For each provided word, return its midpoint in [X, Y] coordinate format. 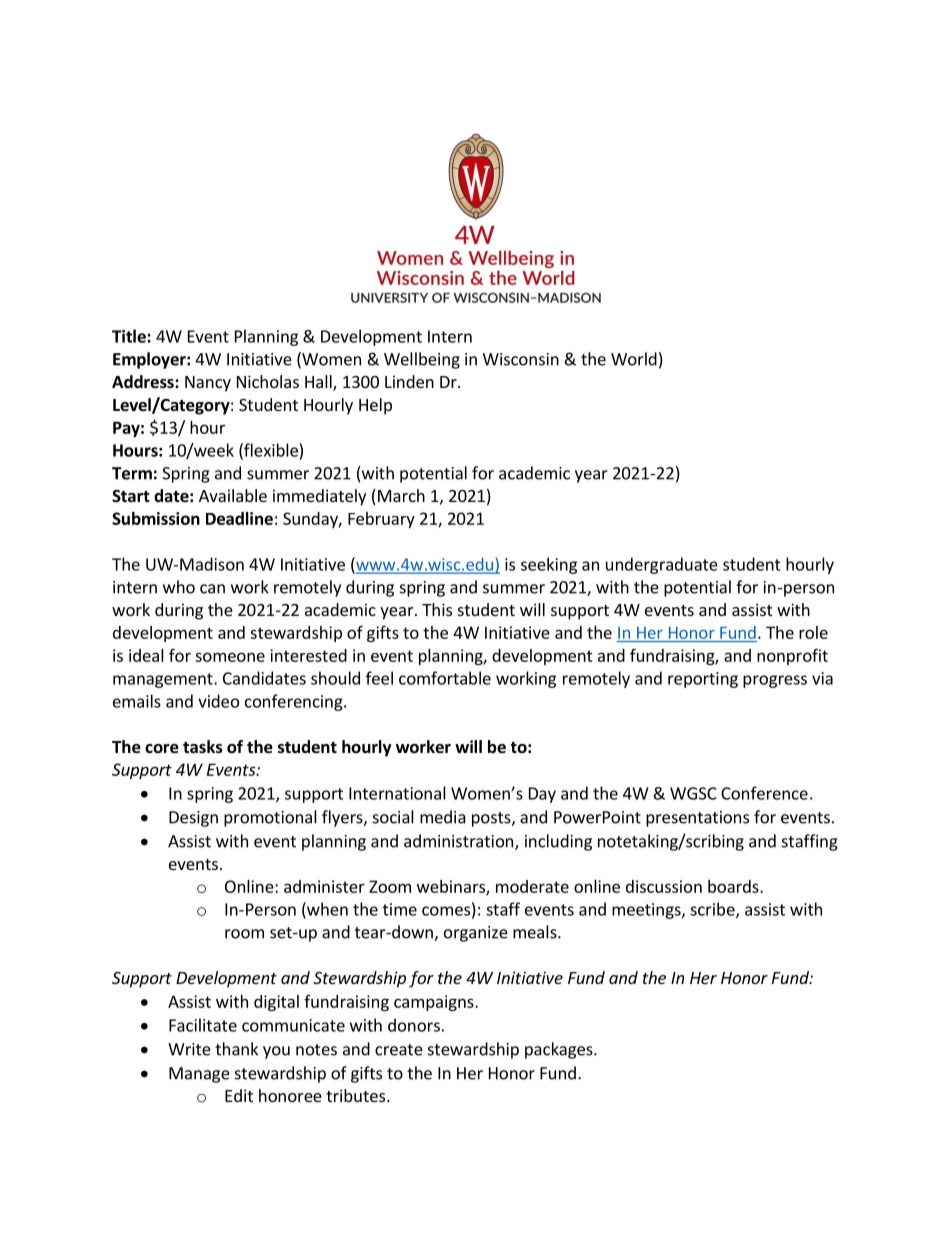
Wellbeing [422, 360]
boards [734, 886]
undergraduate [662, 565]
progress [775, 681]
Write [189, 1049]
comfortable [445, 678]
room [244, 934]
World [634, 359]
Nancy [208, 384]
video [218, 701]
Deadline [239, 518]
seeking [549, 565]
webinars [452, 887]
